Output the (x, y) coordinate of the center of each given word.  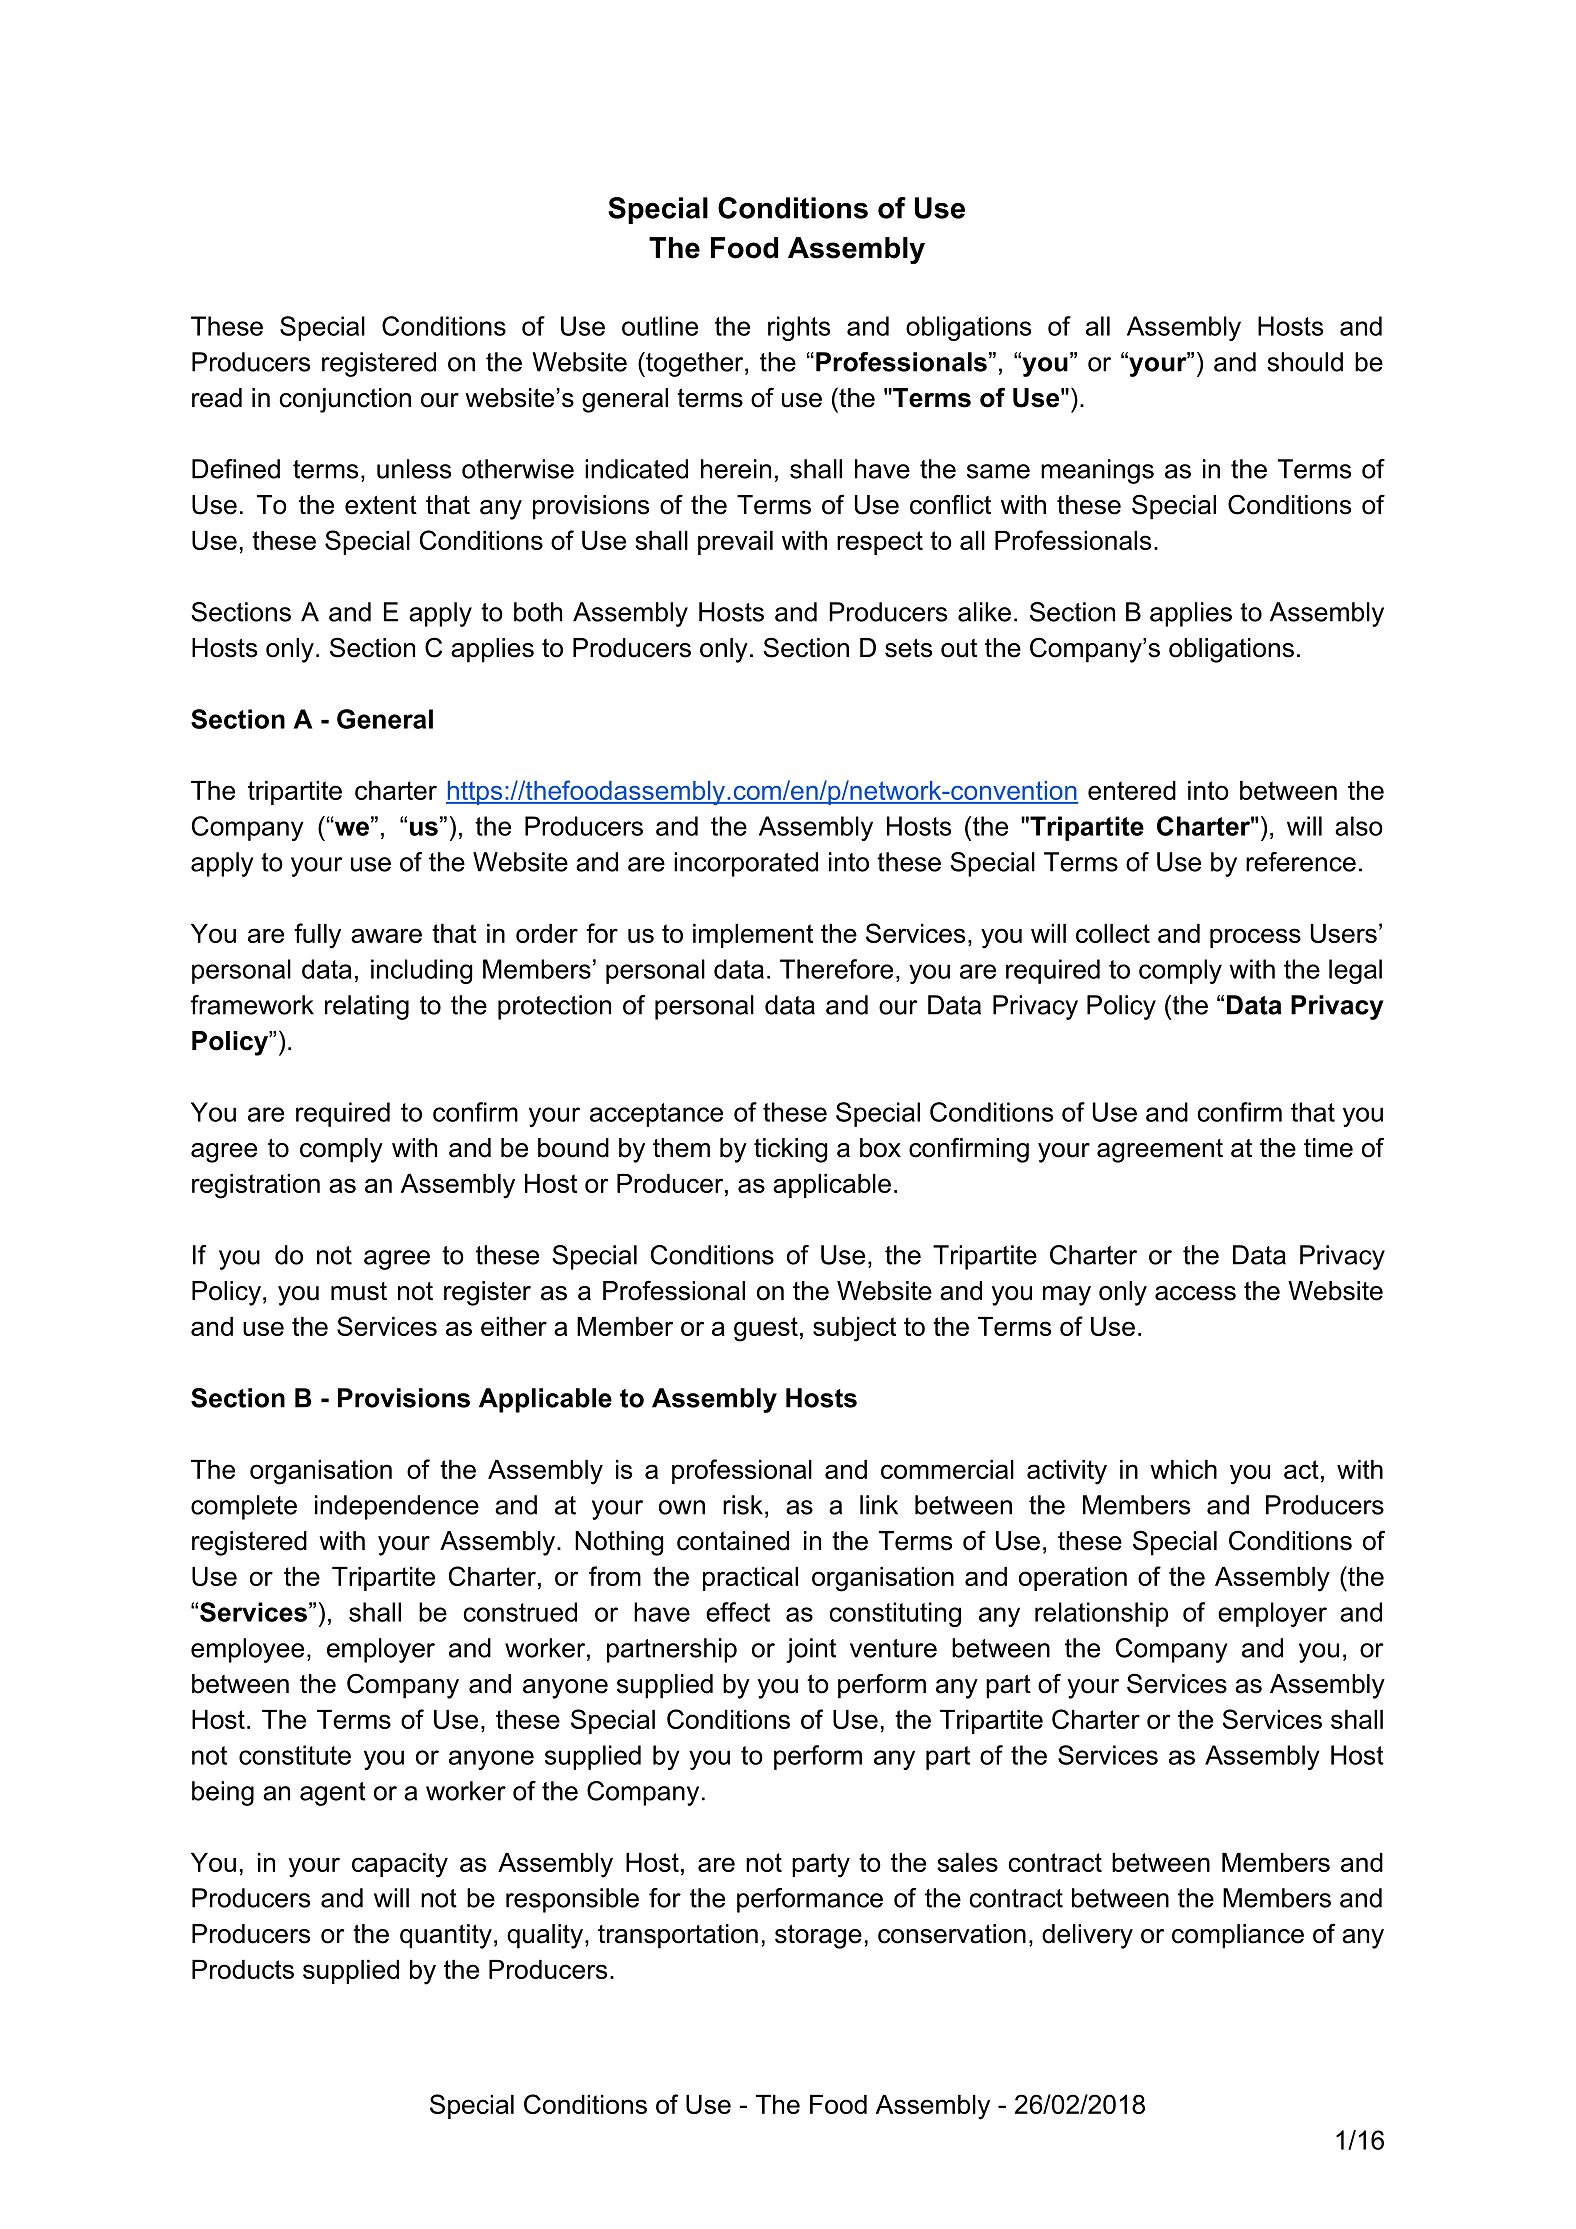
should (1305, 362)
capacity (400, 1865)
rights (799, 328)
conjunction (345, 400)
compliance (1238, 1936)
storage (818, 1936)
